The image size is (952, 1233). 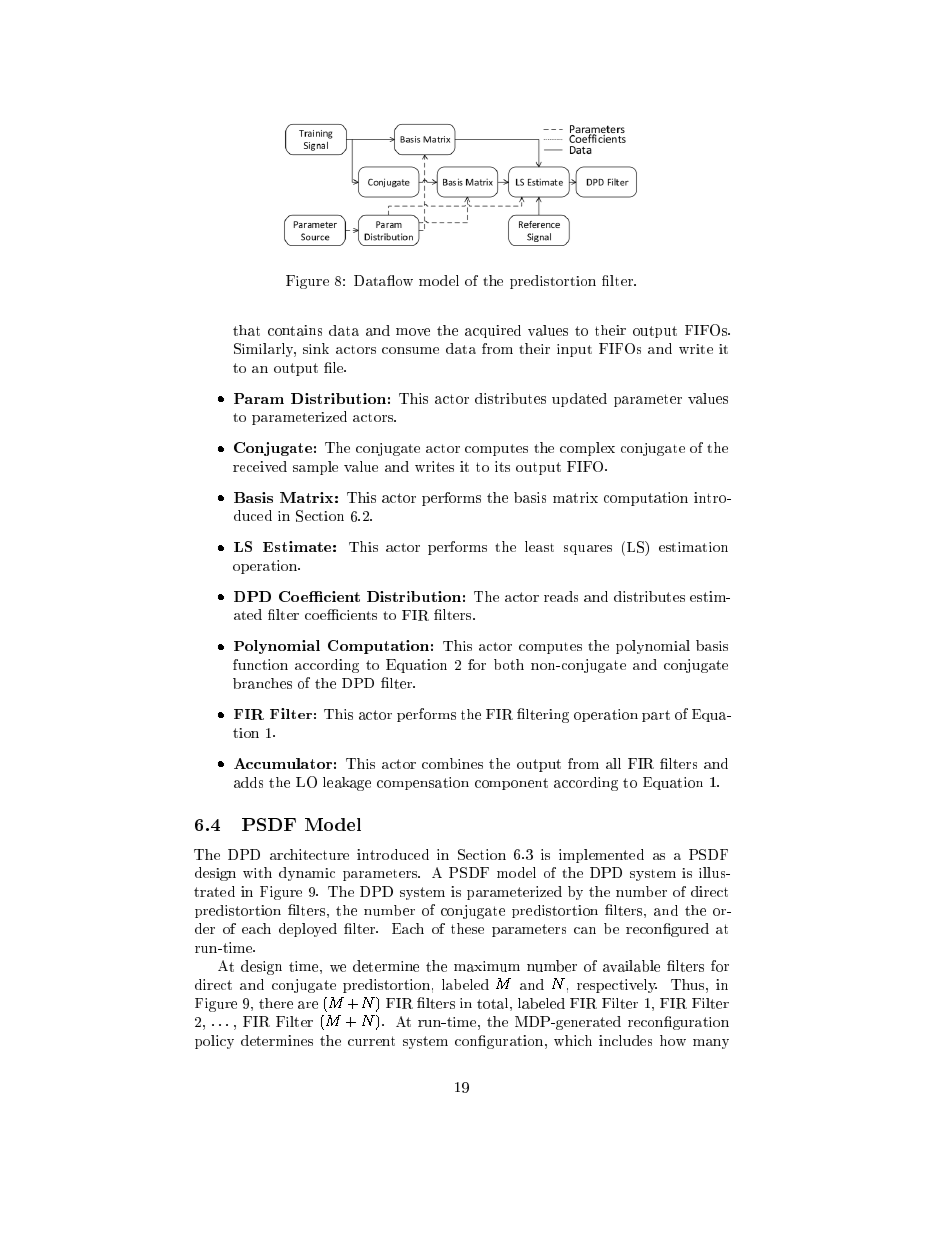 I want to click on squares, so click(x=588, y=550).
